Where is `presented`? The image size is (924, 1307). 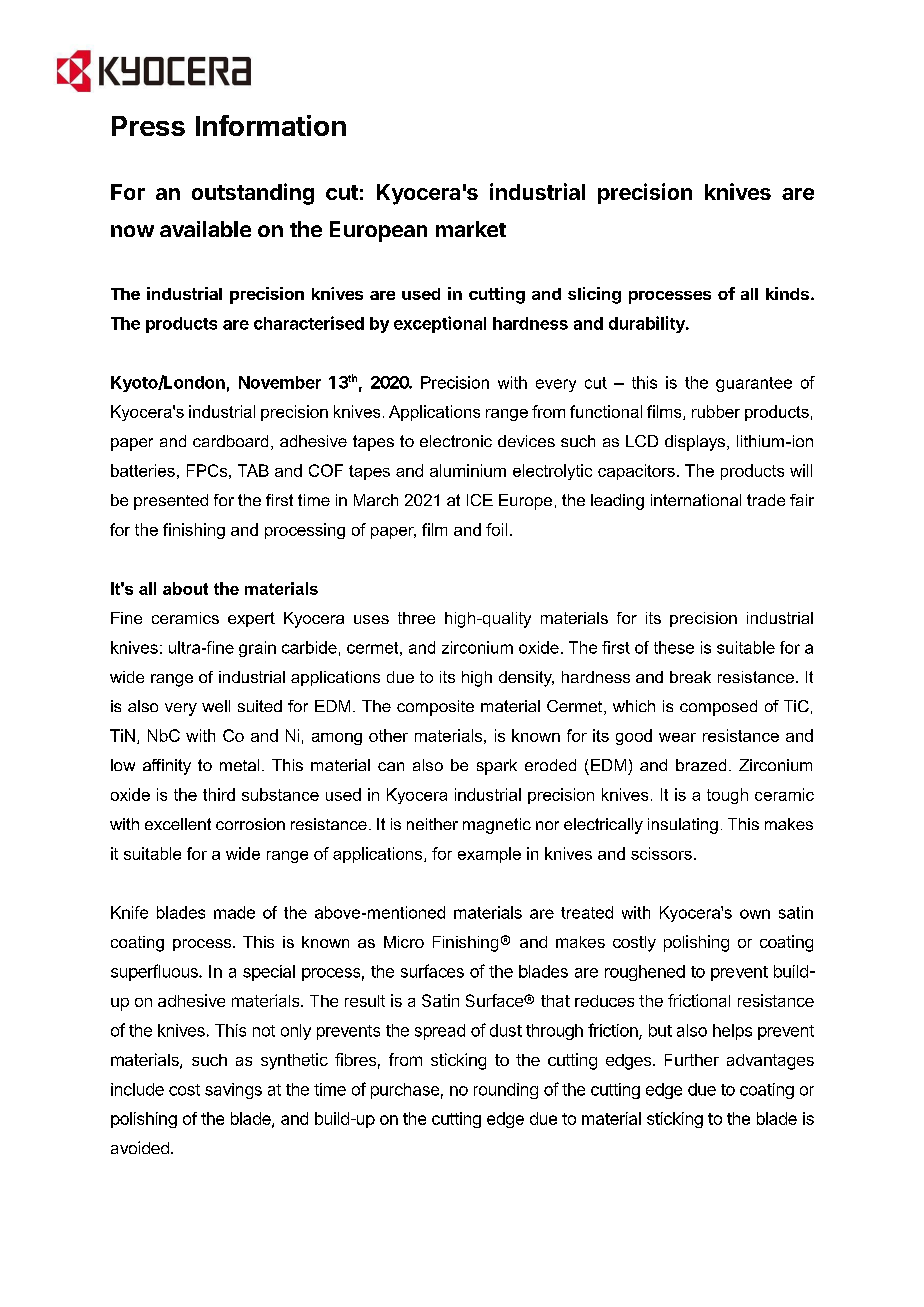 presented is located at coordinates (171, 502).
